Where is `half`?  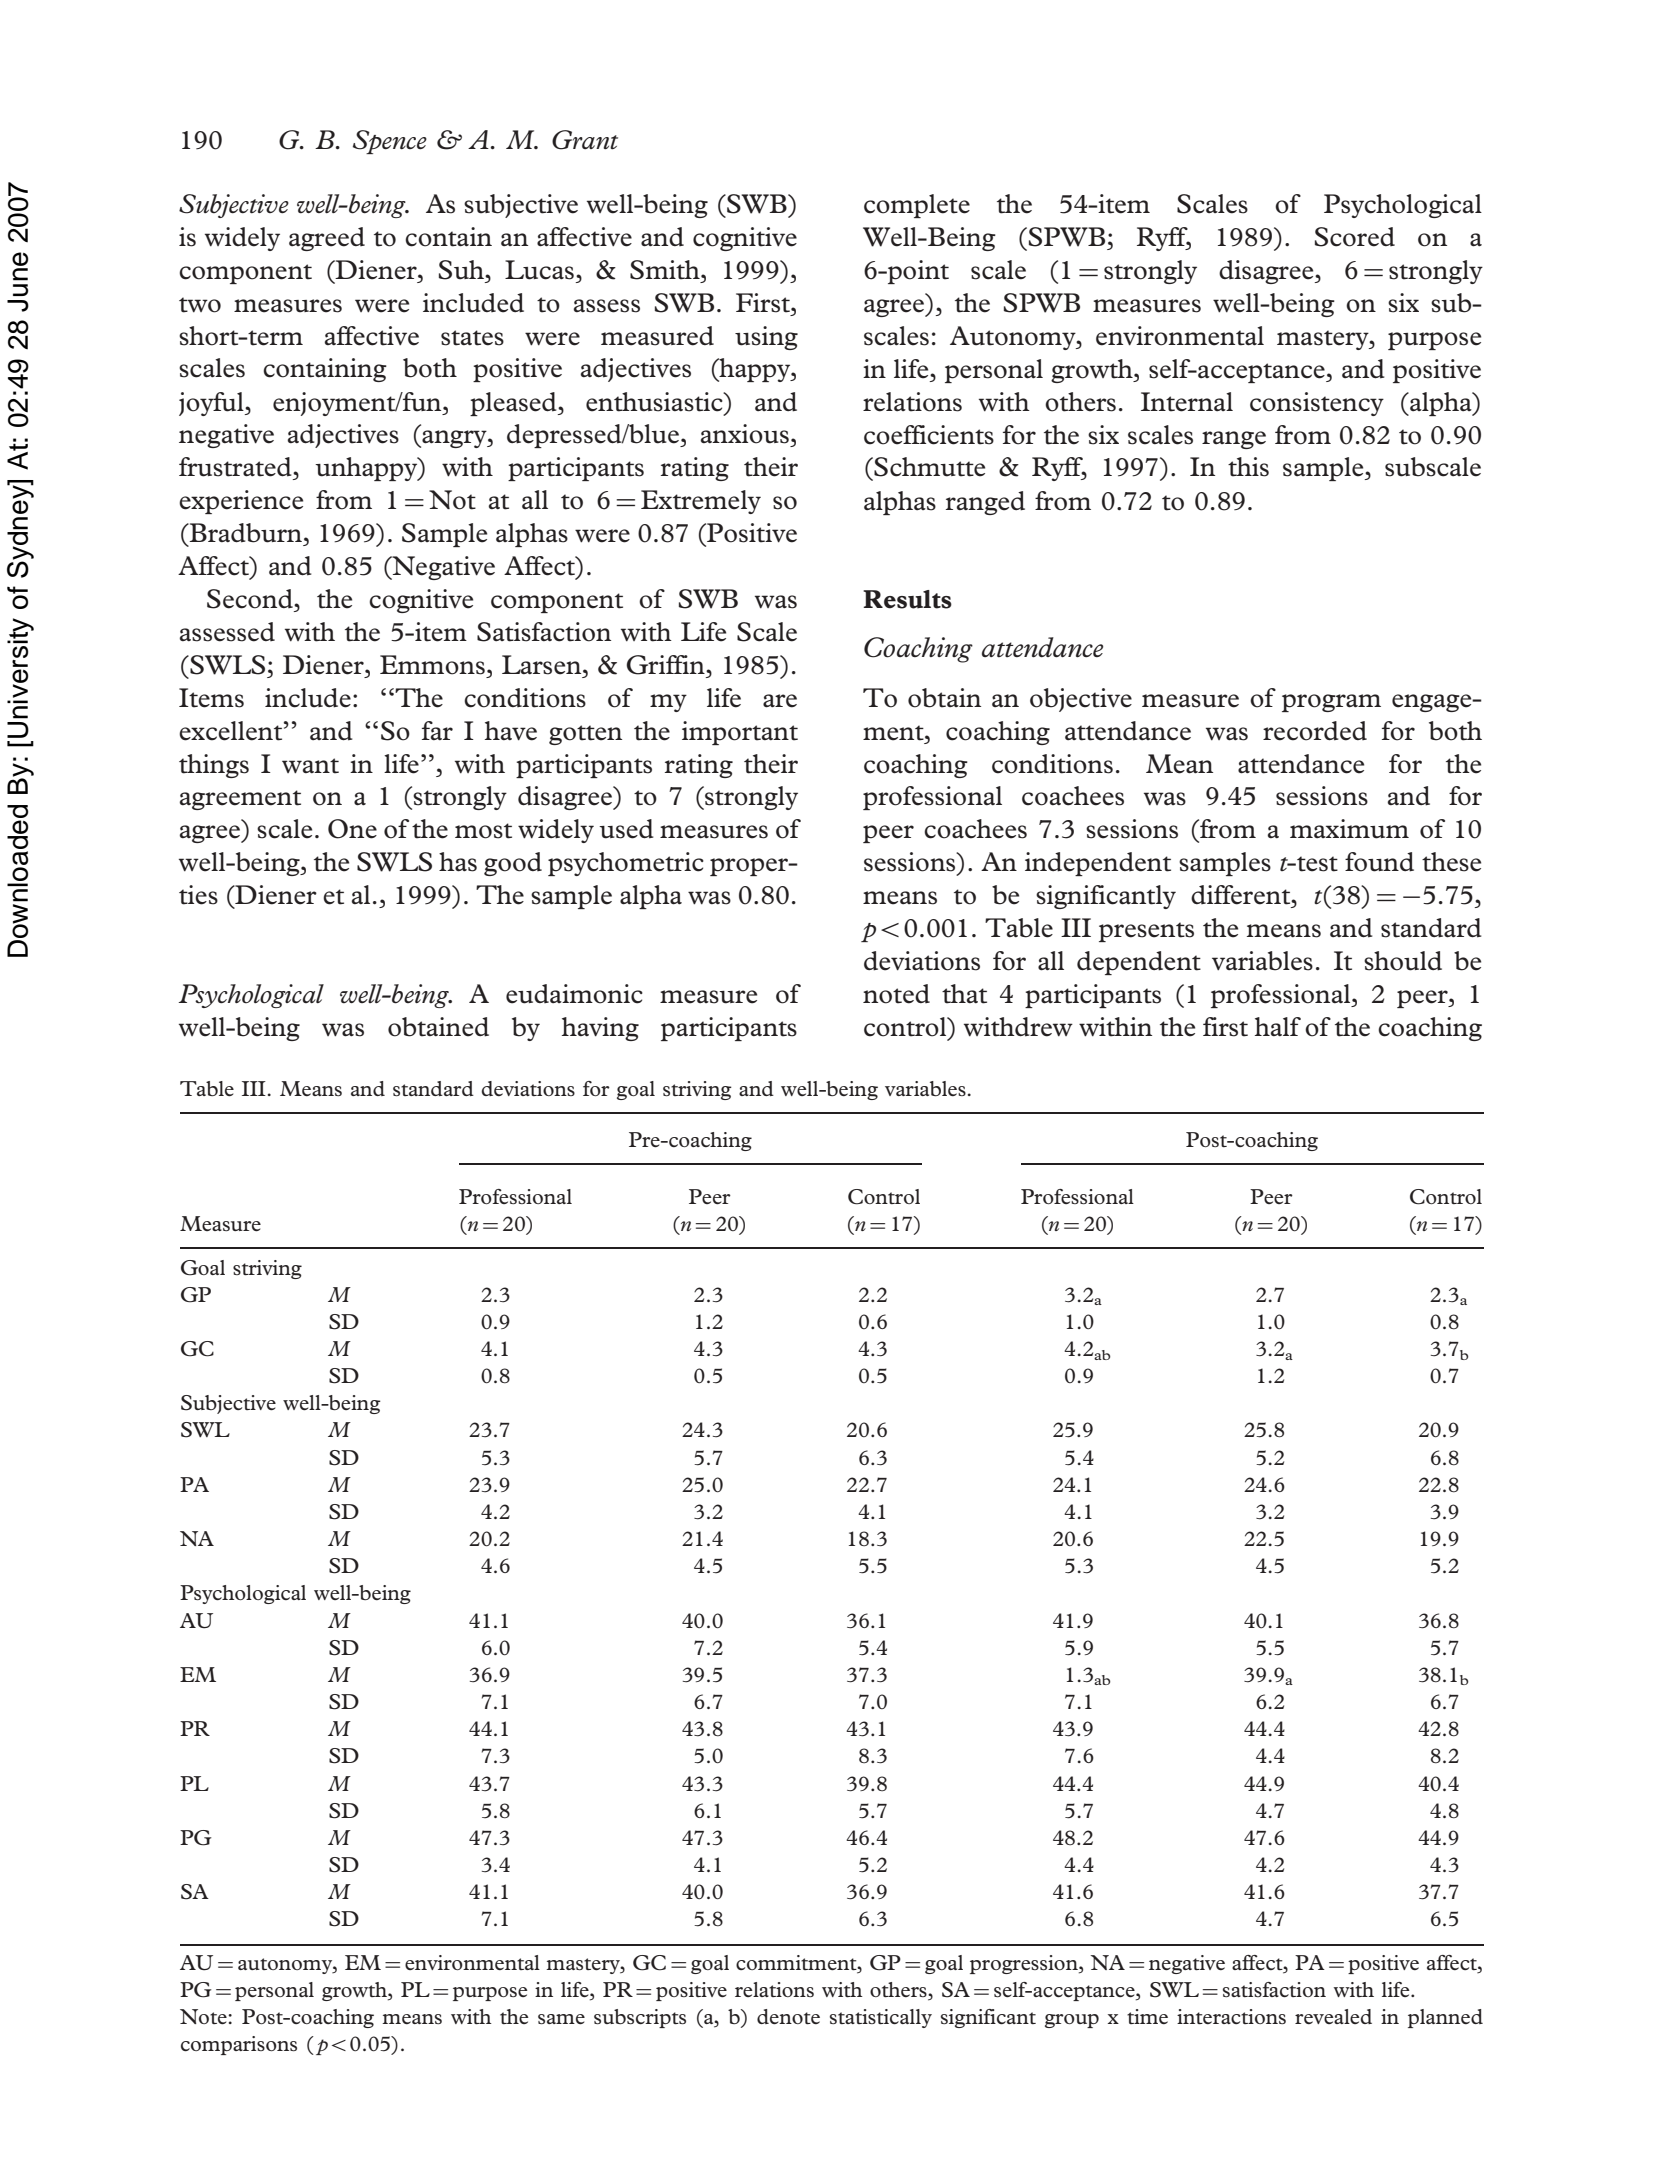
half is located at coordinates (1278, 1026).
